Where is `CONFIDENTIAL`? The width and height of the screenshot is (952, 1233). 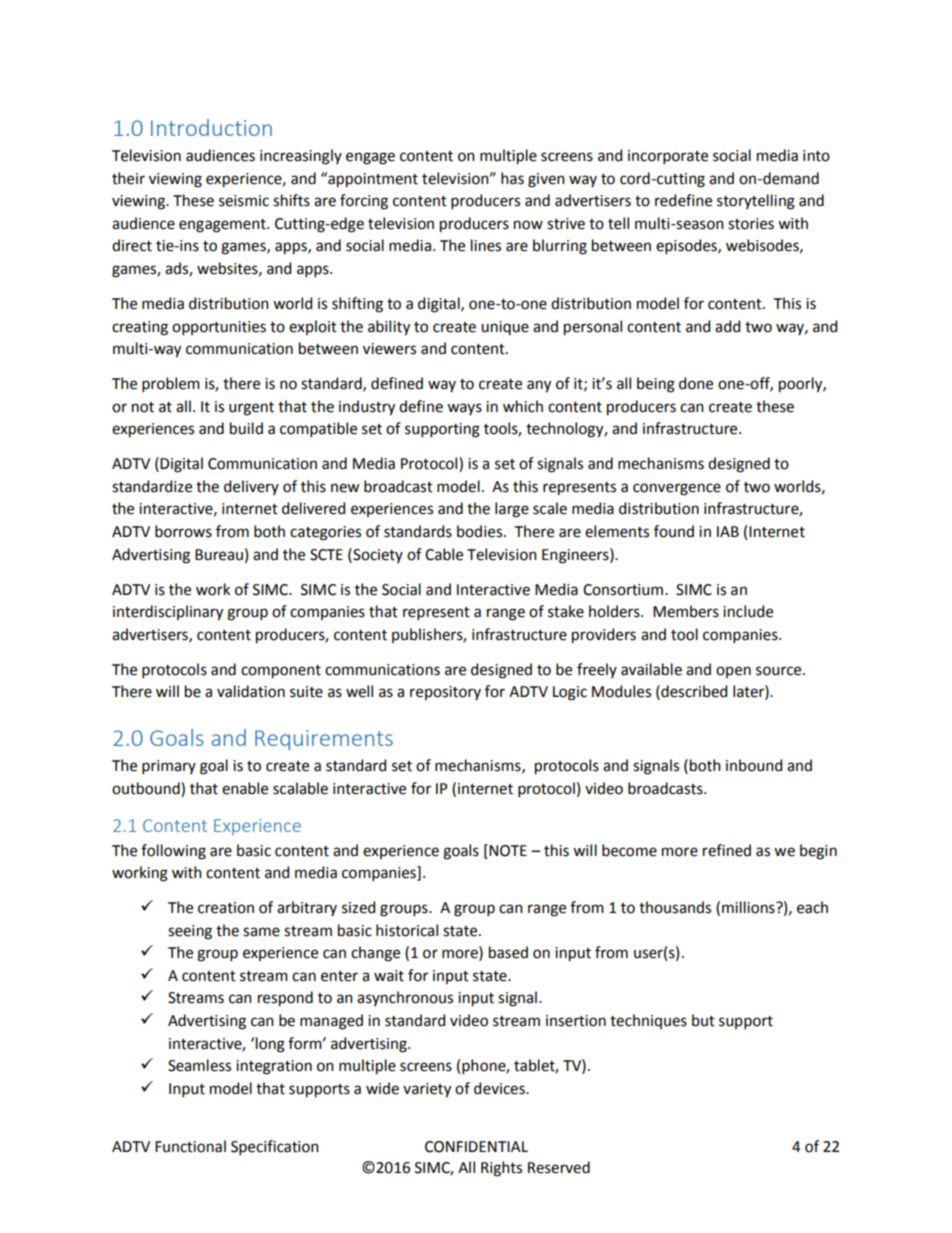
CONFIDENTIAL is located at coordinates (476, 1147).
